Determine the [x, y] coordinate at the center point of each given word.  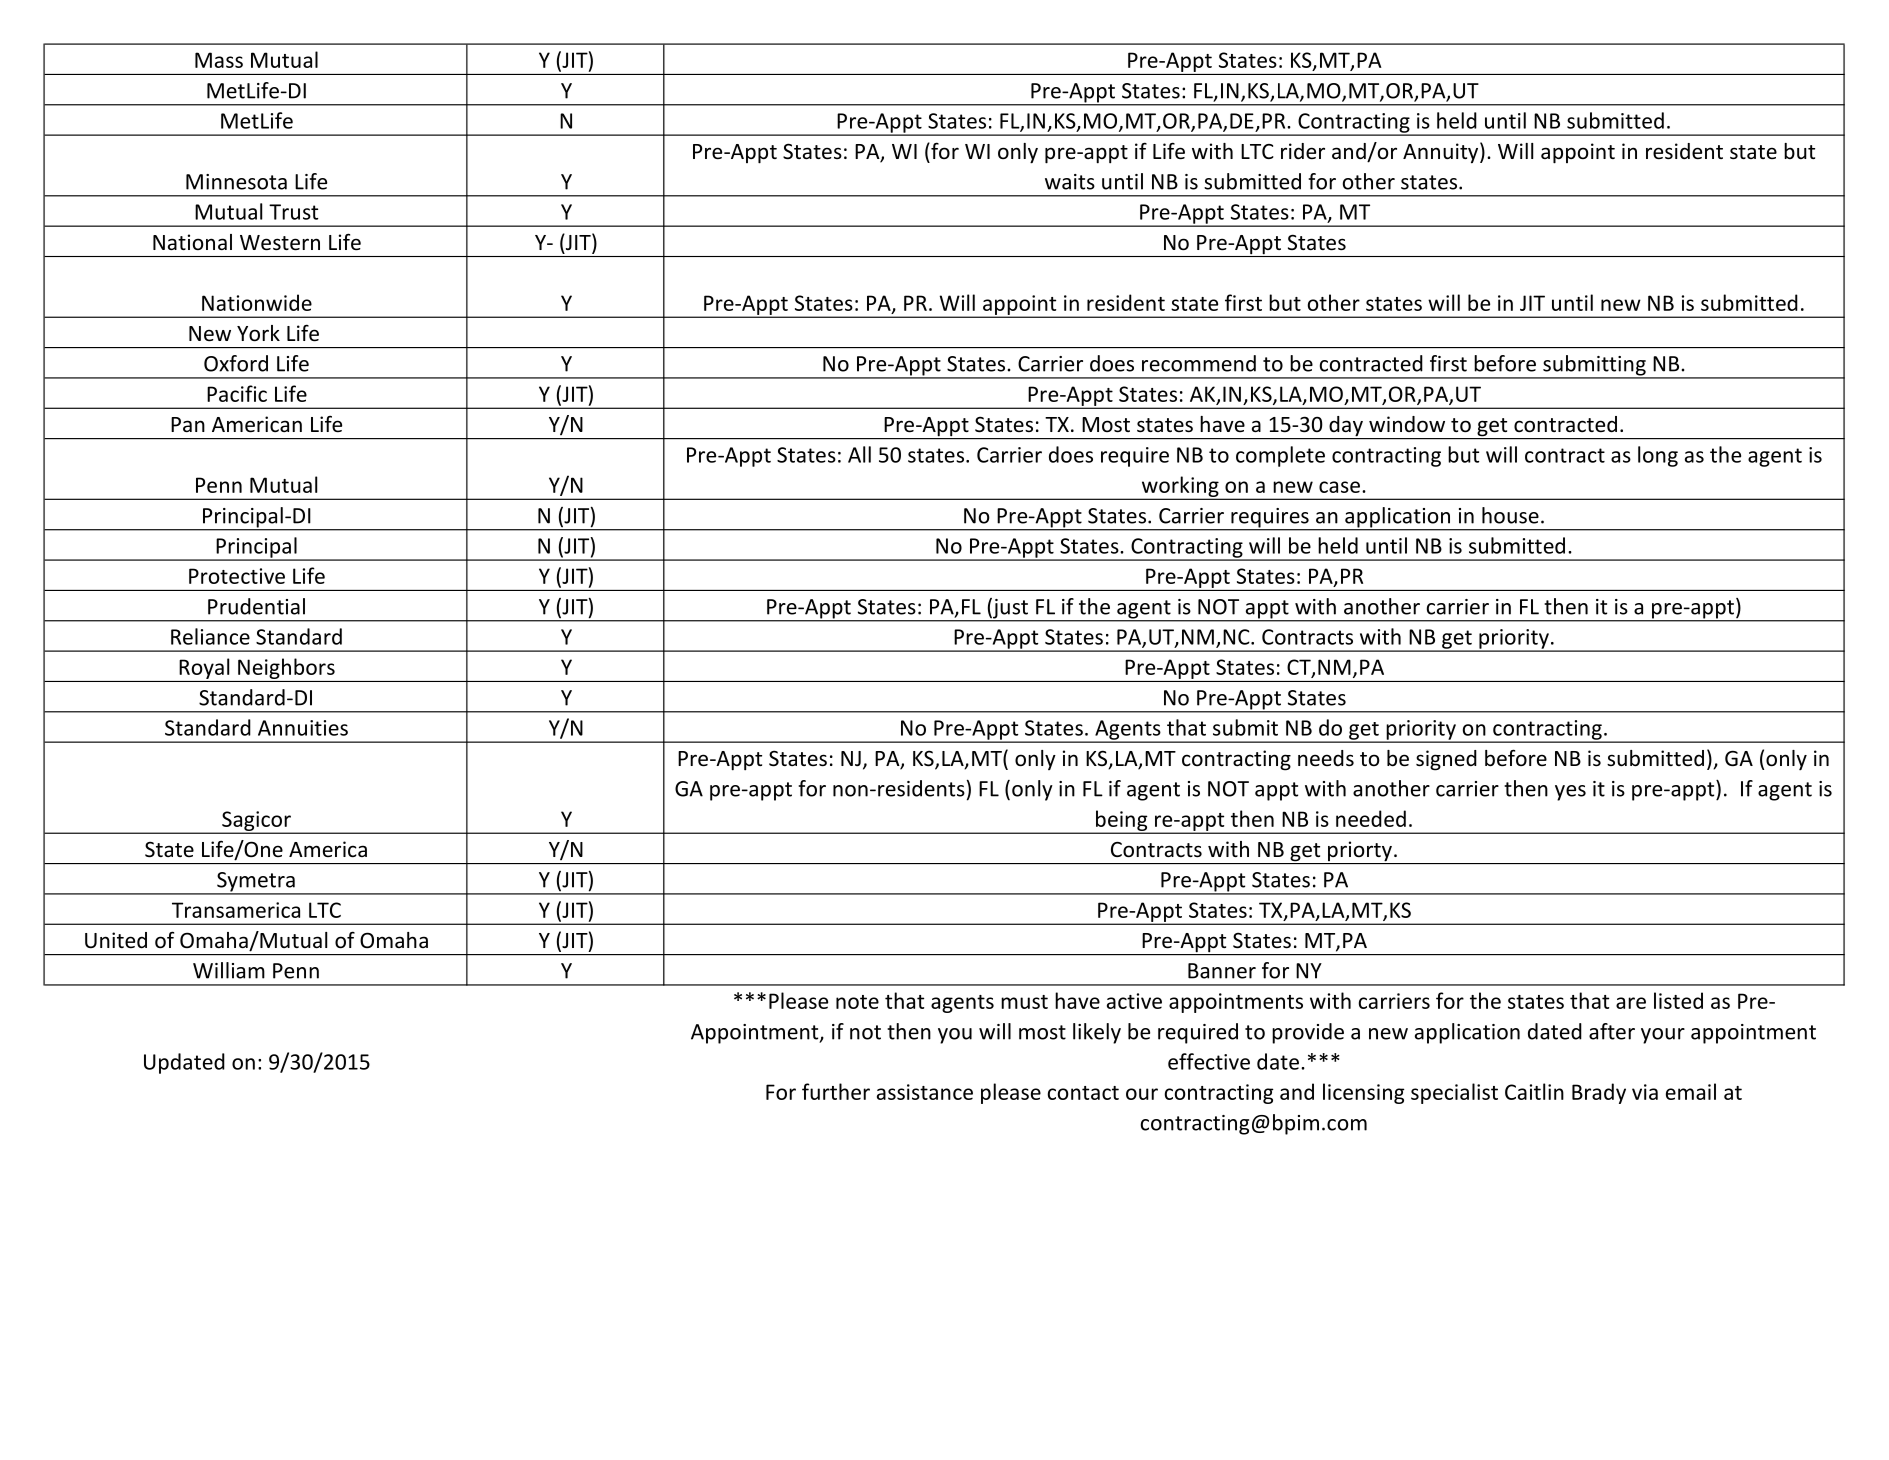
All [859, 454]
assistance [925, 1092]
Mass [219, 60]
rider [1303, 151]
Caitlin [1534, 1091]
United [116, 940]
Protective [237, 576]
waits [1070, 182]
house [1510, 515]
